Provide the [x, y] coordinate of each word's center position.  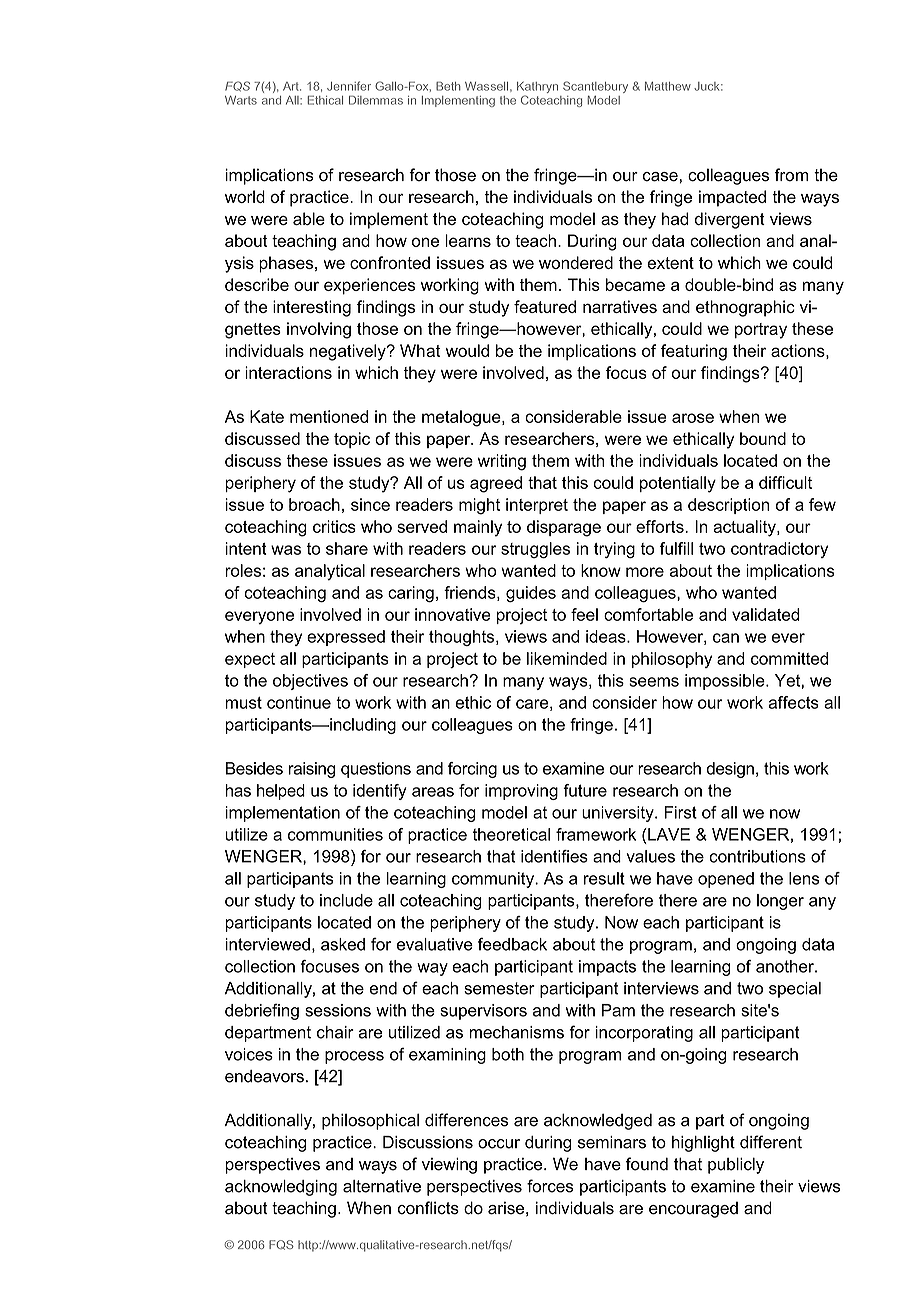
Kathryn [537, 88]
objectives [310, 682]
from [791, 175]
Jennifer [349, 86]
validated [765, 614]
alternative [382, 1186]
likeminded [567, 658]
